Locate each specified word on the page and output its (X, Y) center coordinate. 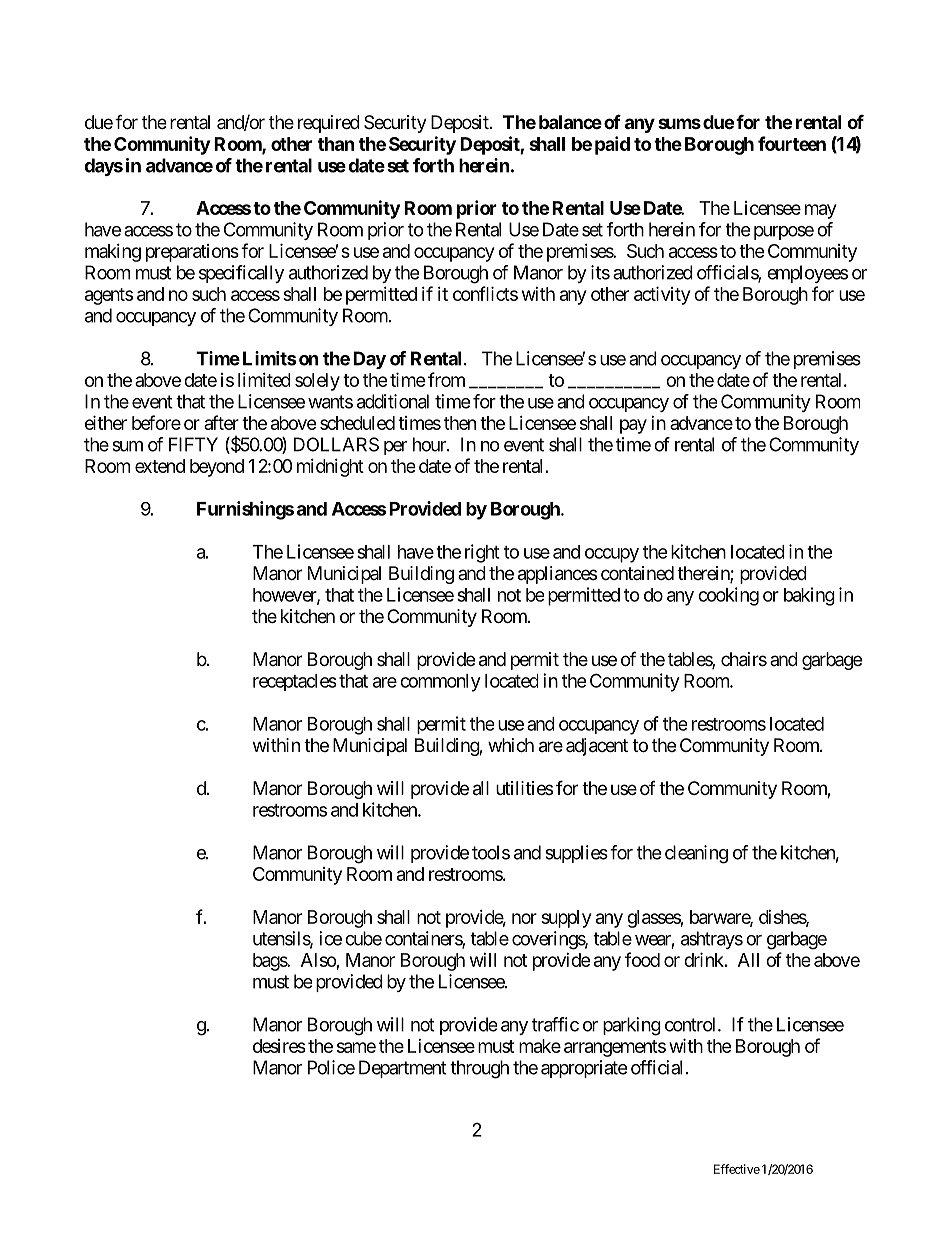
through (479, 1069)
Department (403, 1069)
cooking (728, 596)
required (329, 124)
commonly (440, 683)
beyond (217, 468)
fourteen (792, 143)
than (336, 144)
